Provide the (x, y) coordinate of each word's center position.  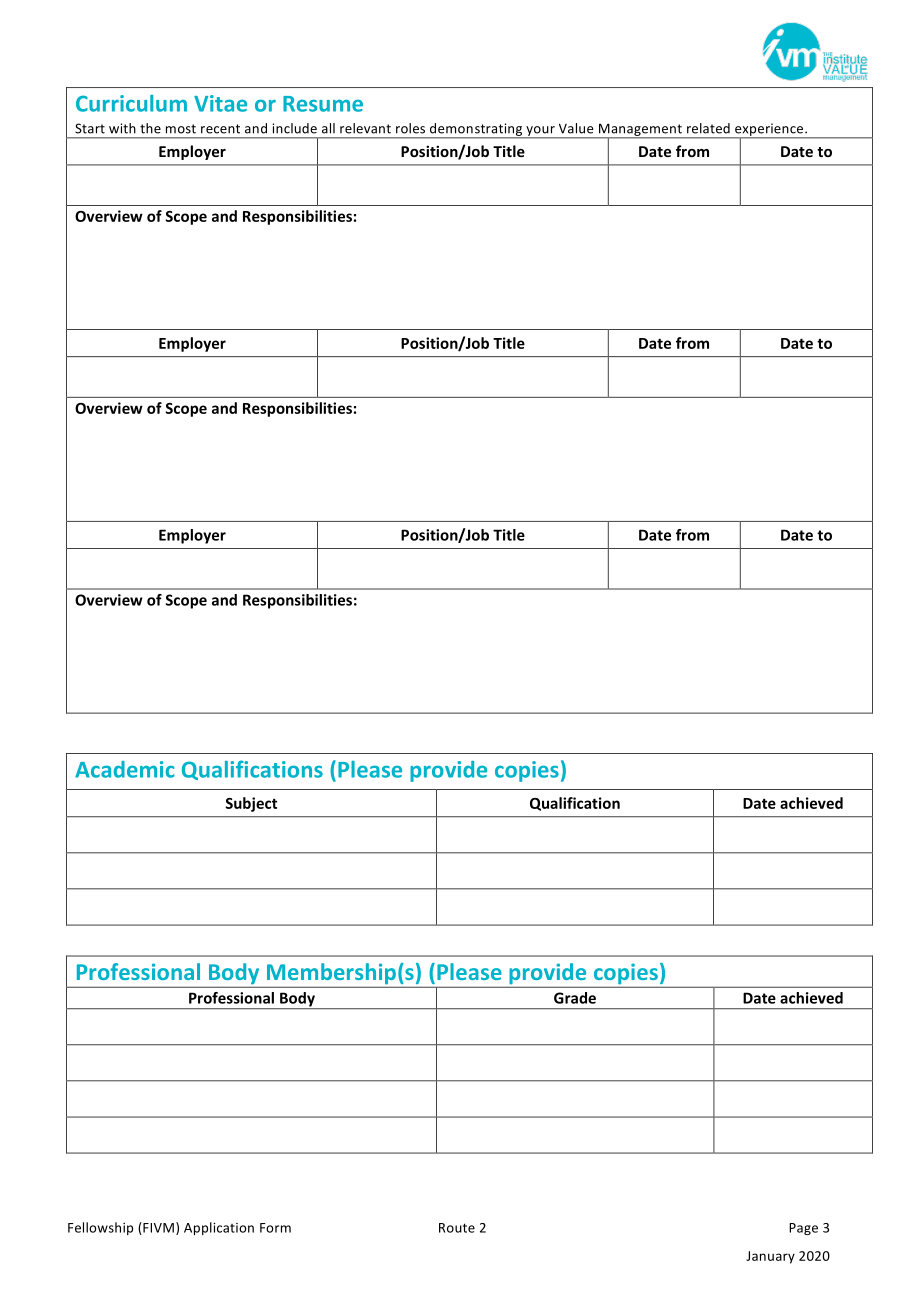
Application (219, 1228)
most (181, 129)
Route (457, 1228)
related (708, 128)
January (770, 1257)
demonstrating (476, 130)
